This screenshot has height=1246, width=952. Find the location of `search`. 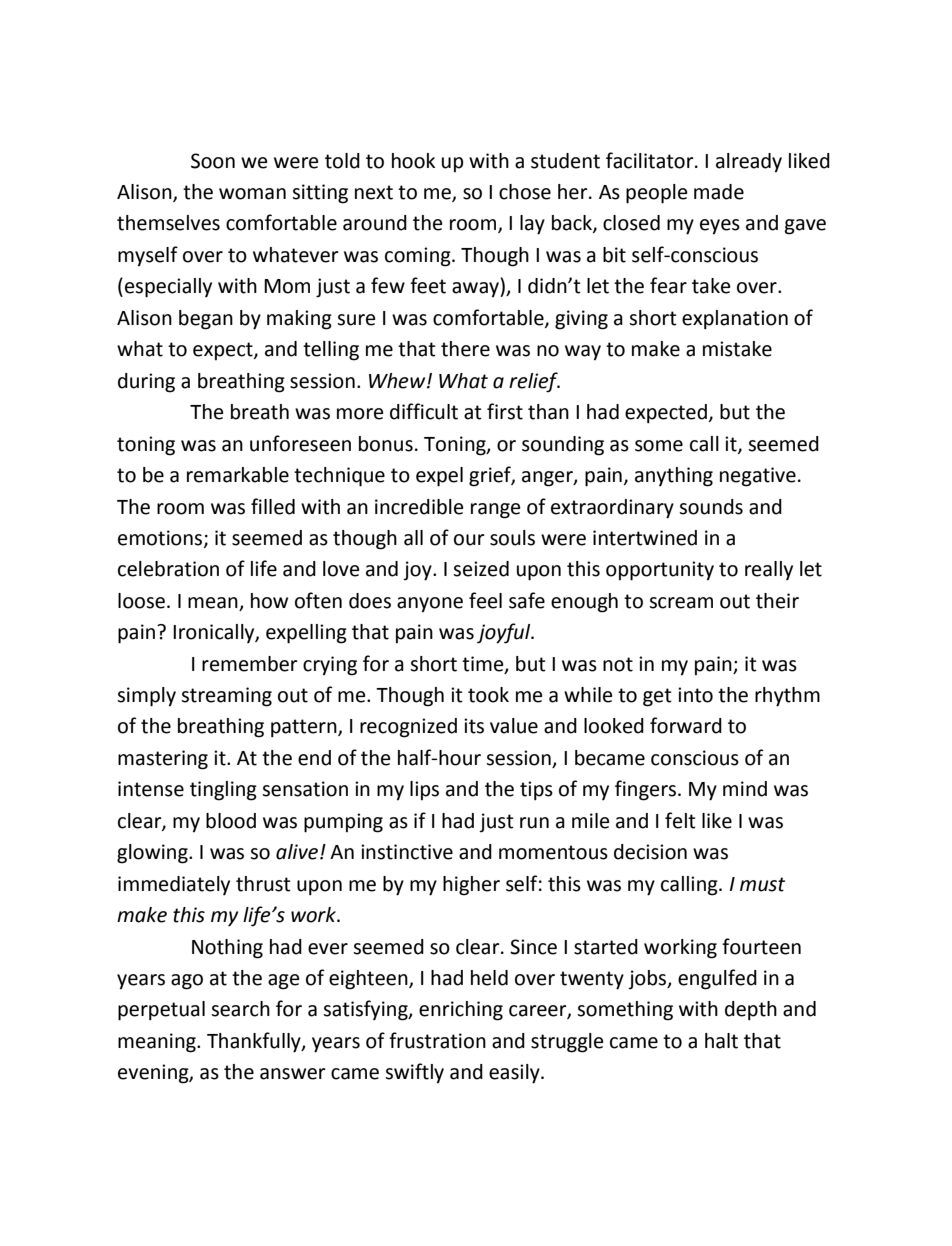

search is located at coordinates (240, 1009).
